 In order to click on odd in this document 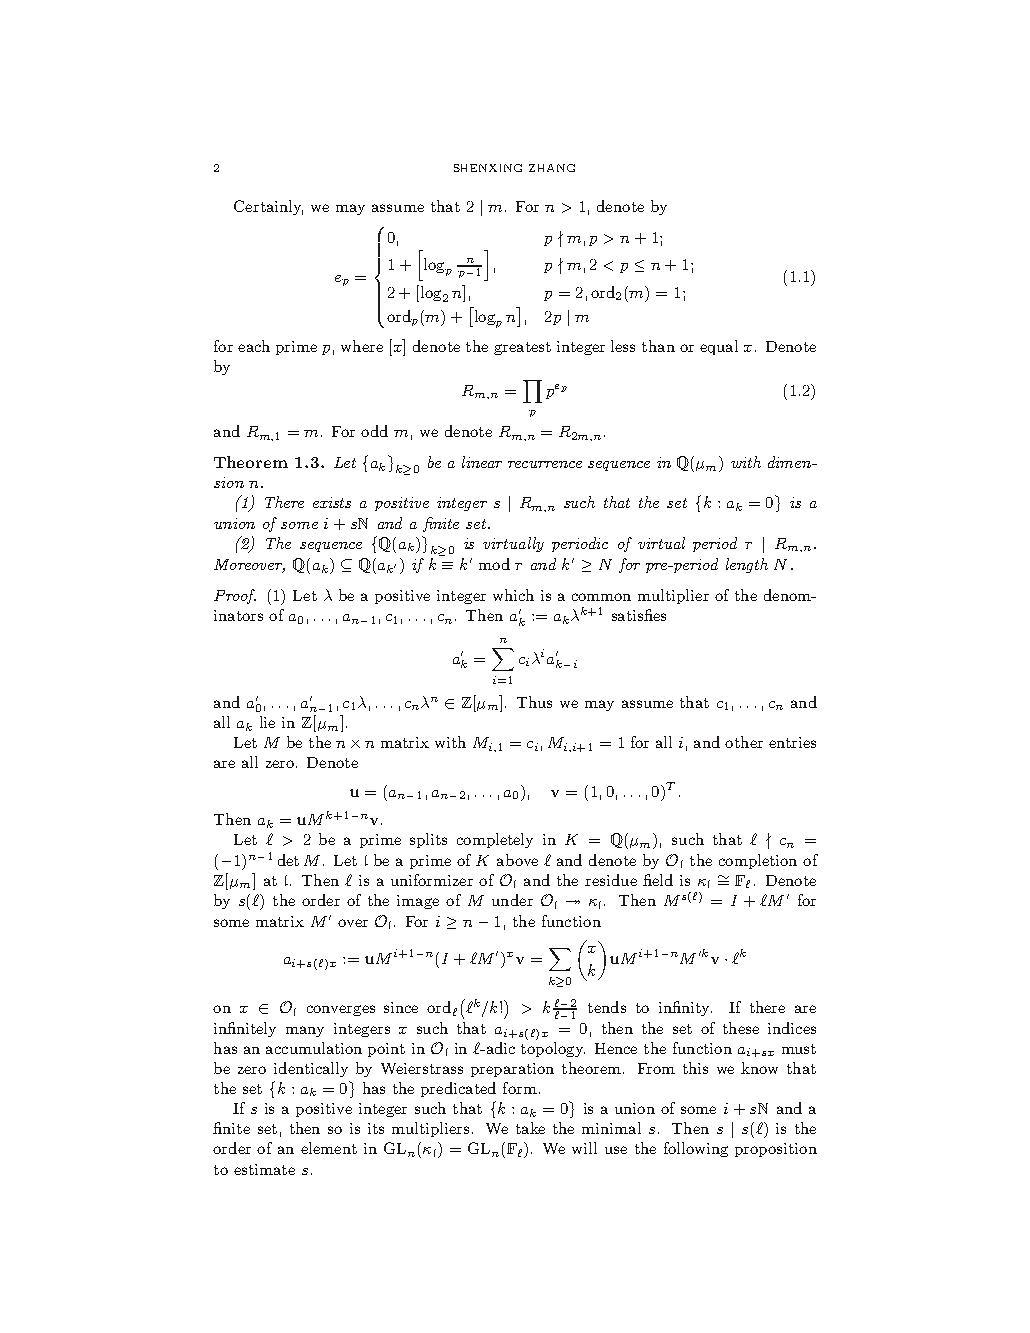, I will do `click(374, 431)`.
